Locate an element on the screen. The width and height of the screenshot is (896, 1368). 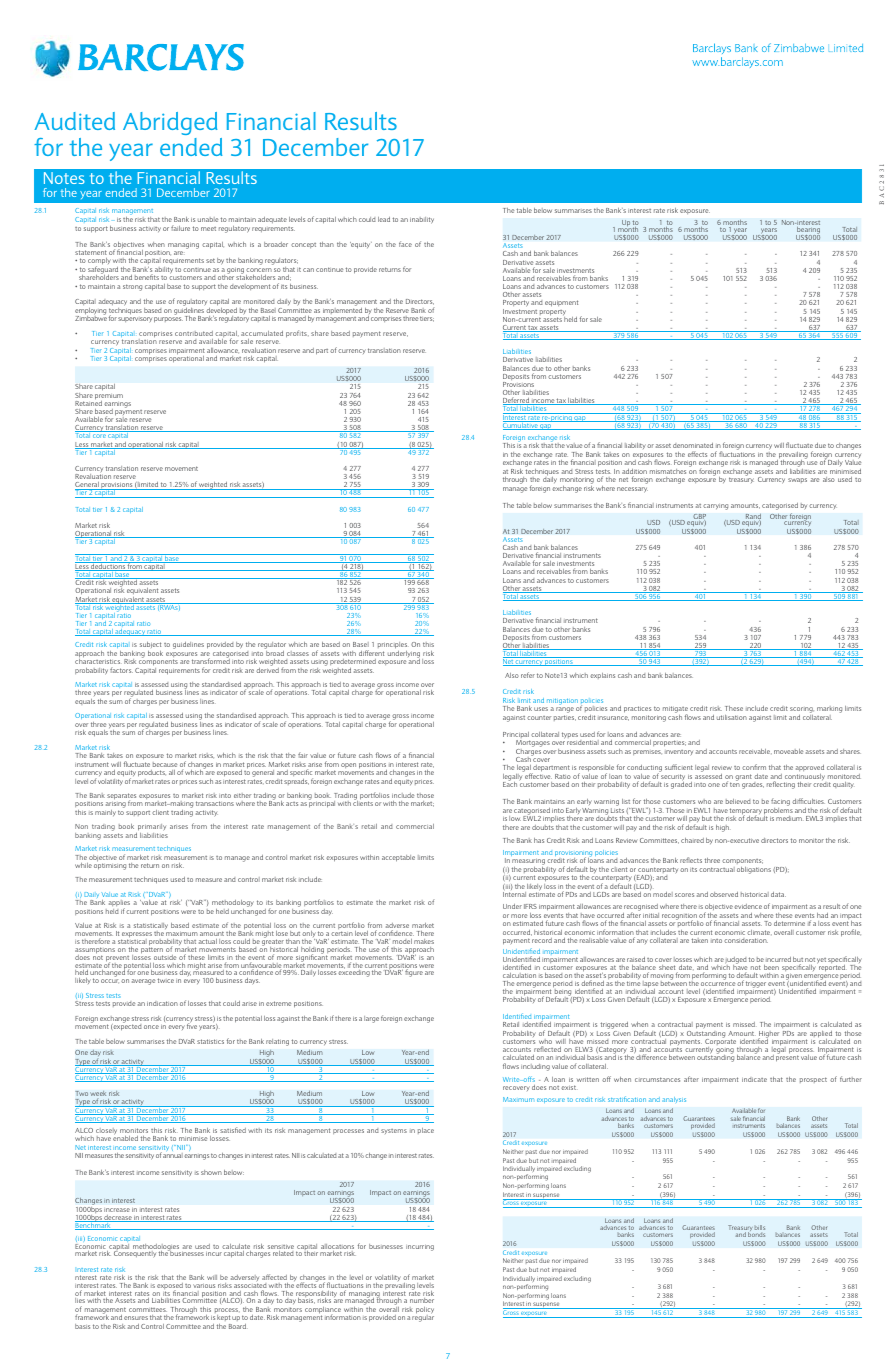
contributed is located at coordinates (194, 333).
